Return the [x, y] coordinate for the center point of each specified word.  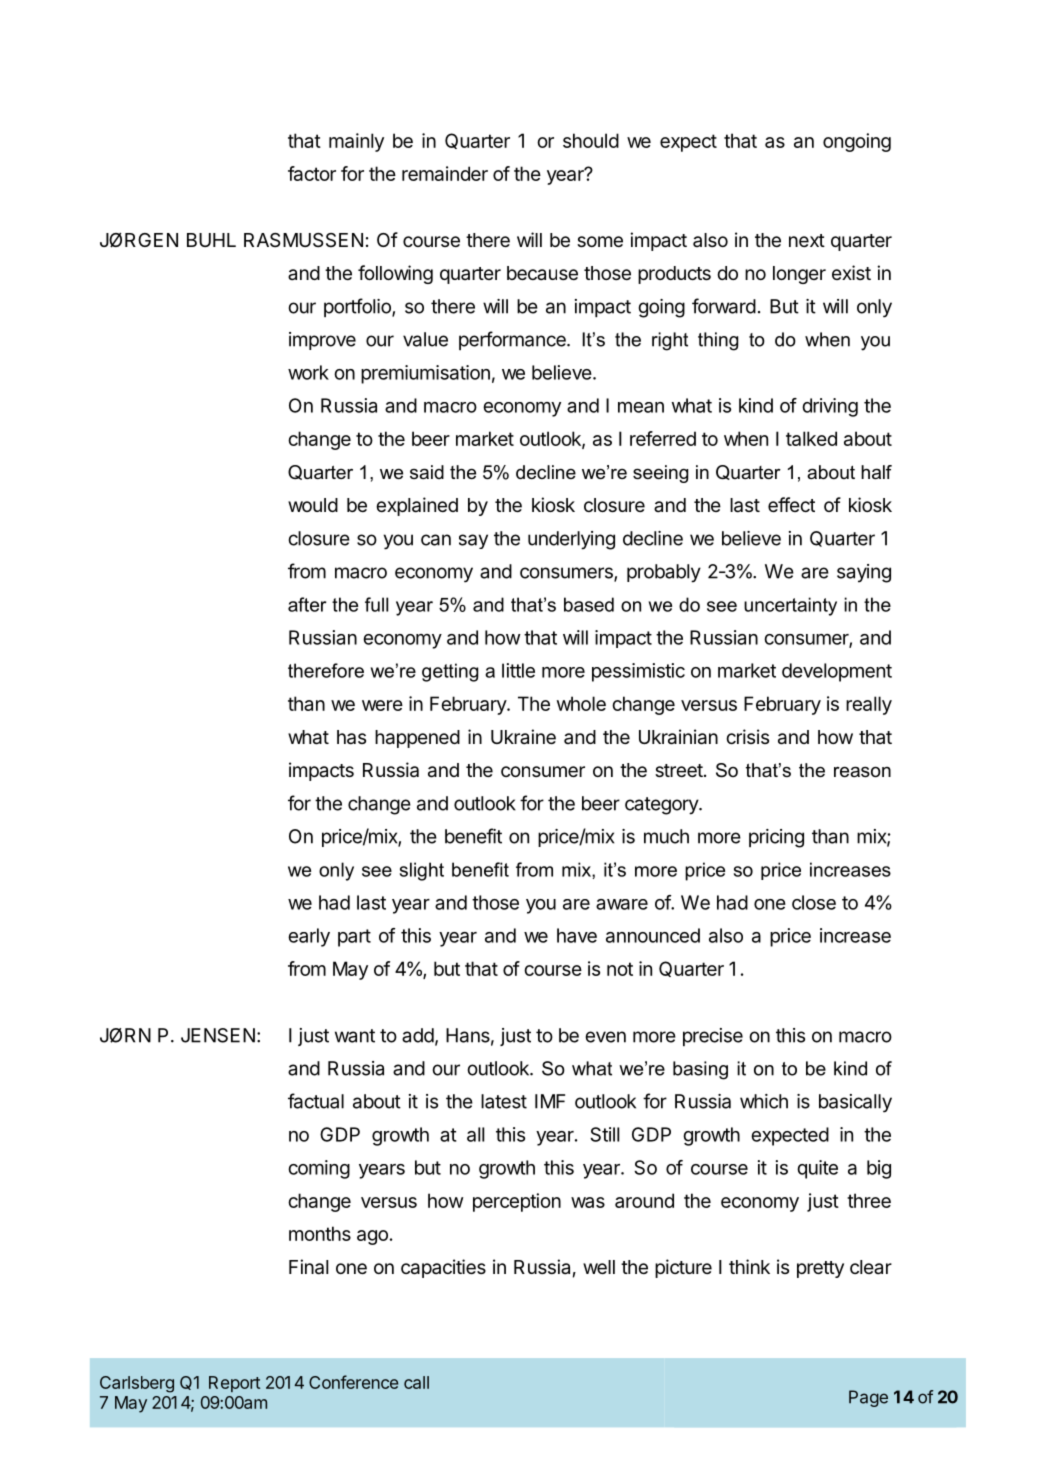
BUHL [211, 240]
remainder [445, 173]
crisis [747, 736]
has [351, 737]
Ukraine [523, 737]
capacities [443, 1268]
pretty [820, 1269]
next [807, 240]
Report [234, 1384]
